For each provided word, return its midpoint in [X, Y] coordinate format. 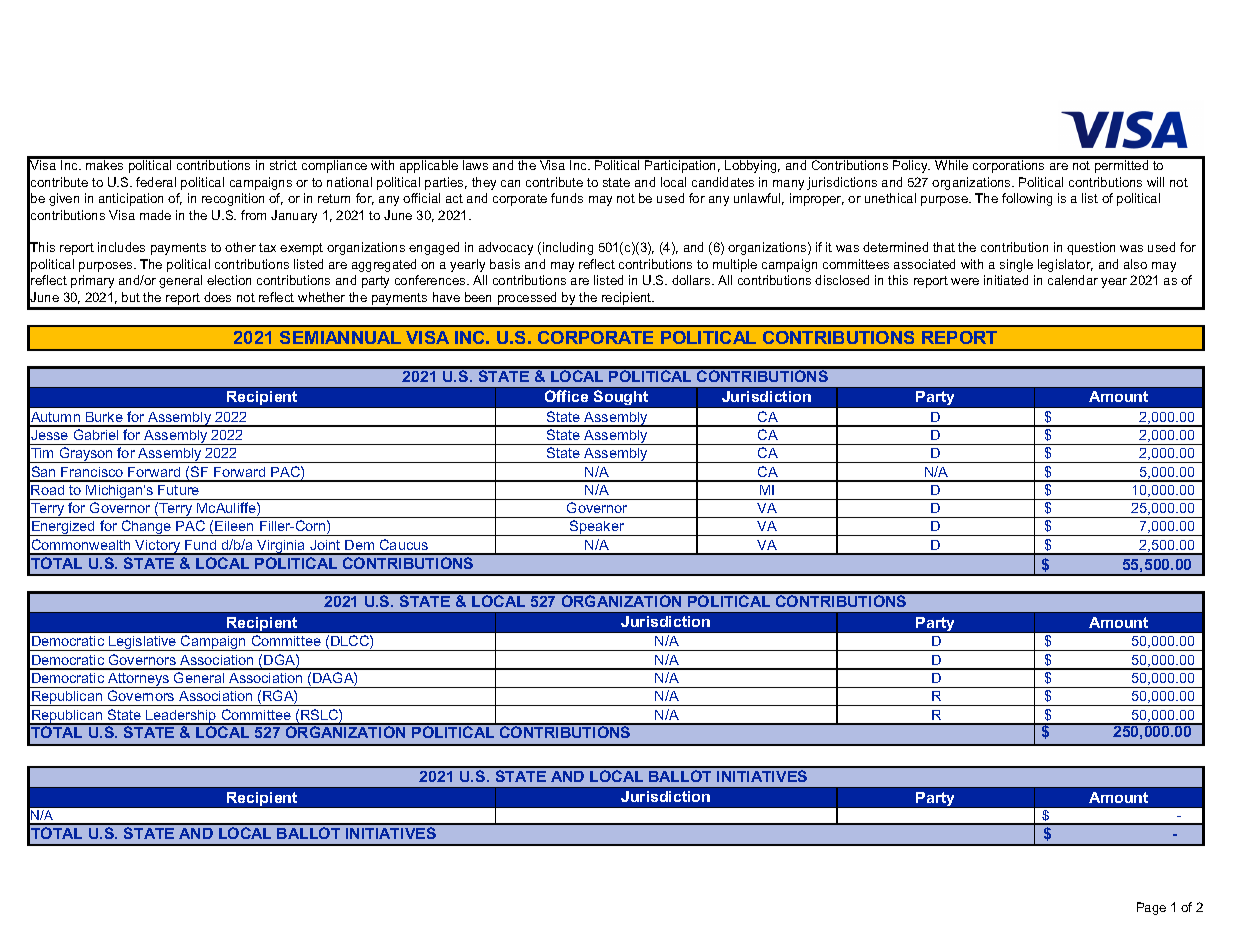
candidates [723, 182]
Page [1151, 908]
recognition [233, 199]
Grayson [86, 455]
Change [146, 528]
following [1027, 199]
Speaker [597, 528]
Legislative [143, 643]
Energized [63, 528]
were [965, 281]
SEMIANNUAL [340, 337]
